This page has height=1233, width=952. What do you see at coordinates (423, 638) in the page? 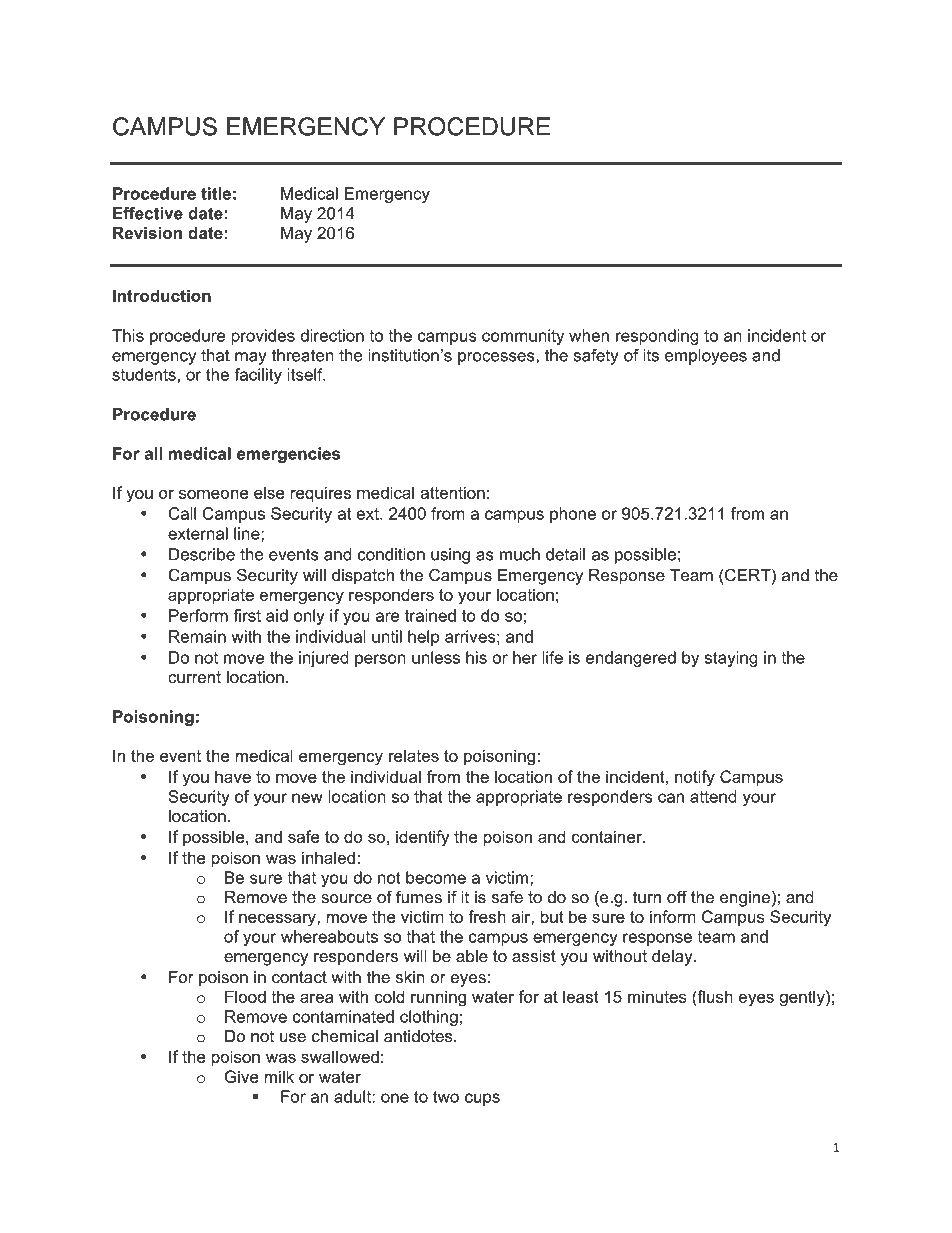
I see `help` at bounding box center [423, 638].
